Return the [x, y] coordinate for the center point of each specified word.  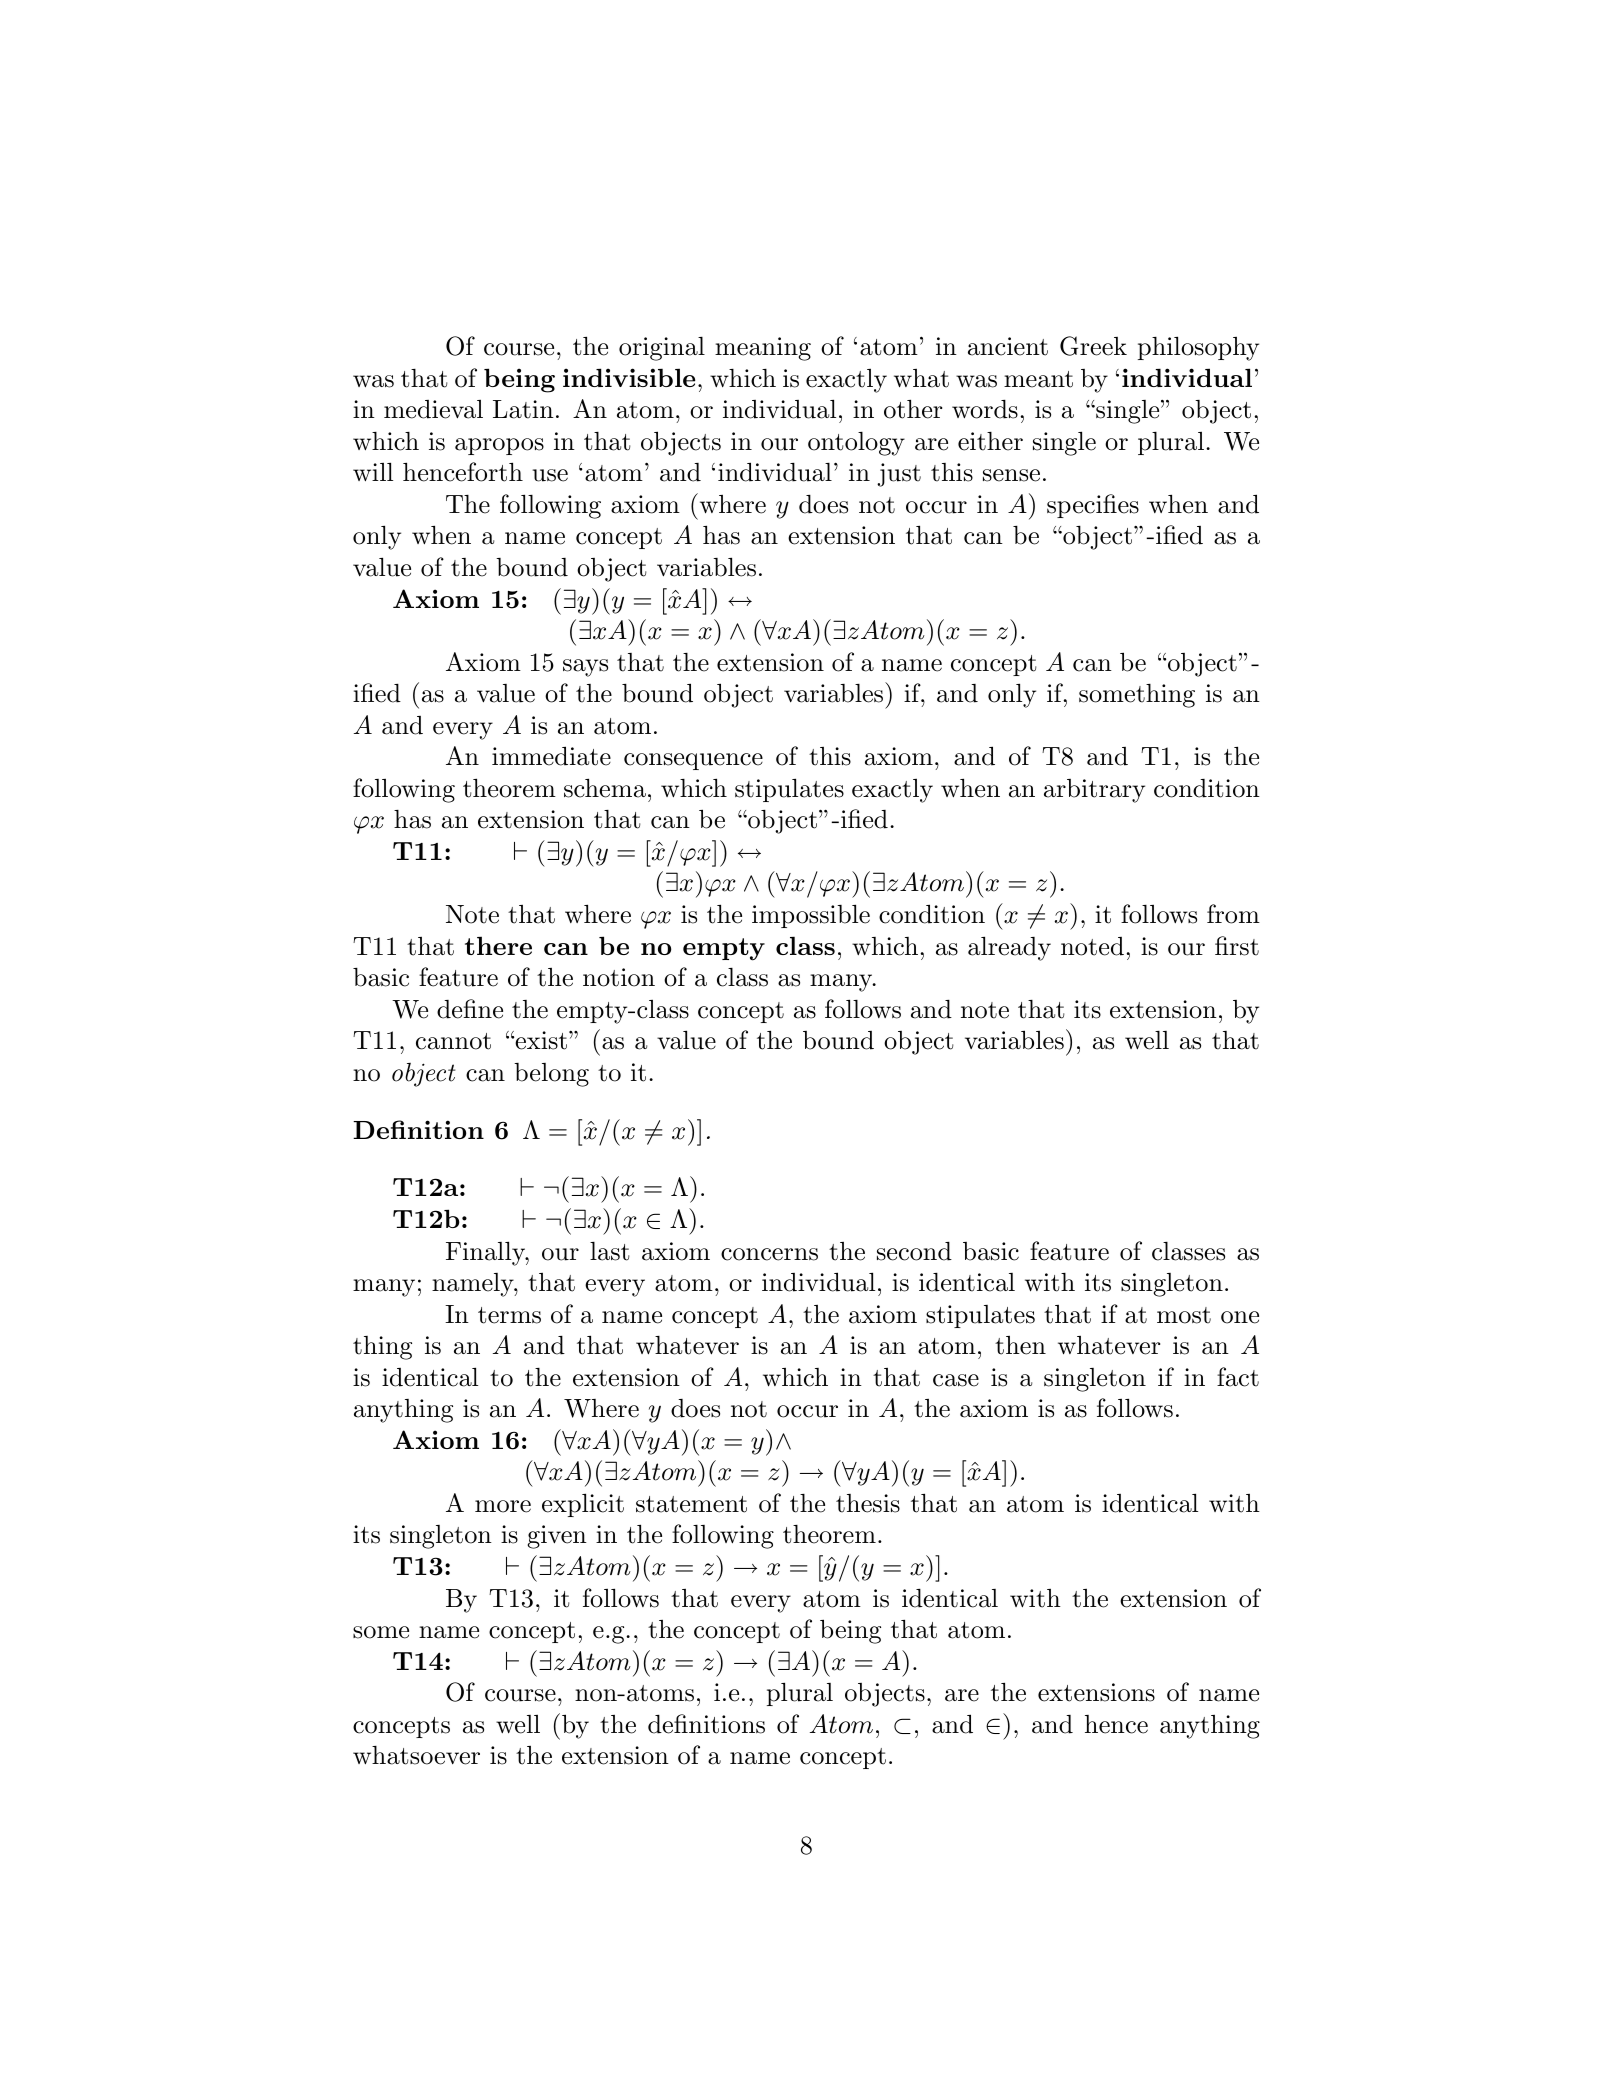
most [1184, 1315]
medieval [433, 409]
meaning [763, 349]
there [498, 945]
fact [1238, 1377]
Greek [1093, 346]
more [503, 1506]
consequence [693, 761]
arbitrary [1094, 791]
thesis [868, 1503]
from [1233, 914]
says [585, 668]
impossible [811, 916]
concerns [769, 1254]
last [610, 1251]
